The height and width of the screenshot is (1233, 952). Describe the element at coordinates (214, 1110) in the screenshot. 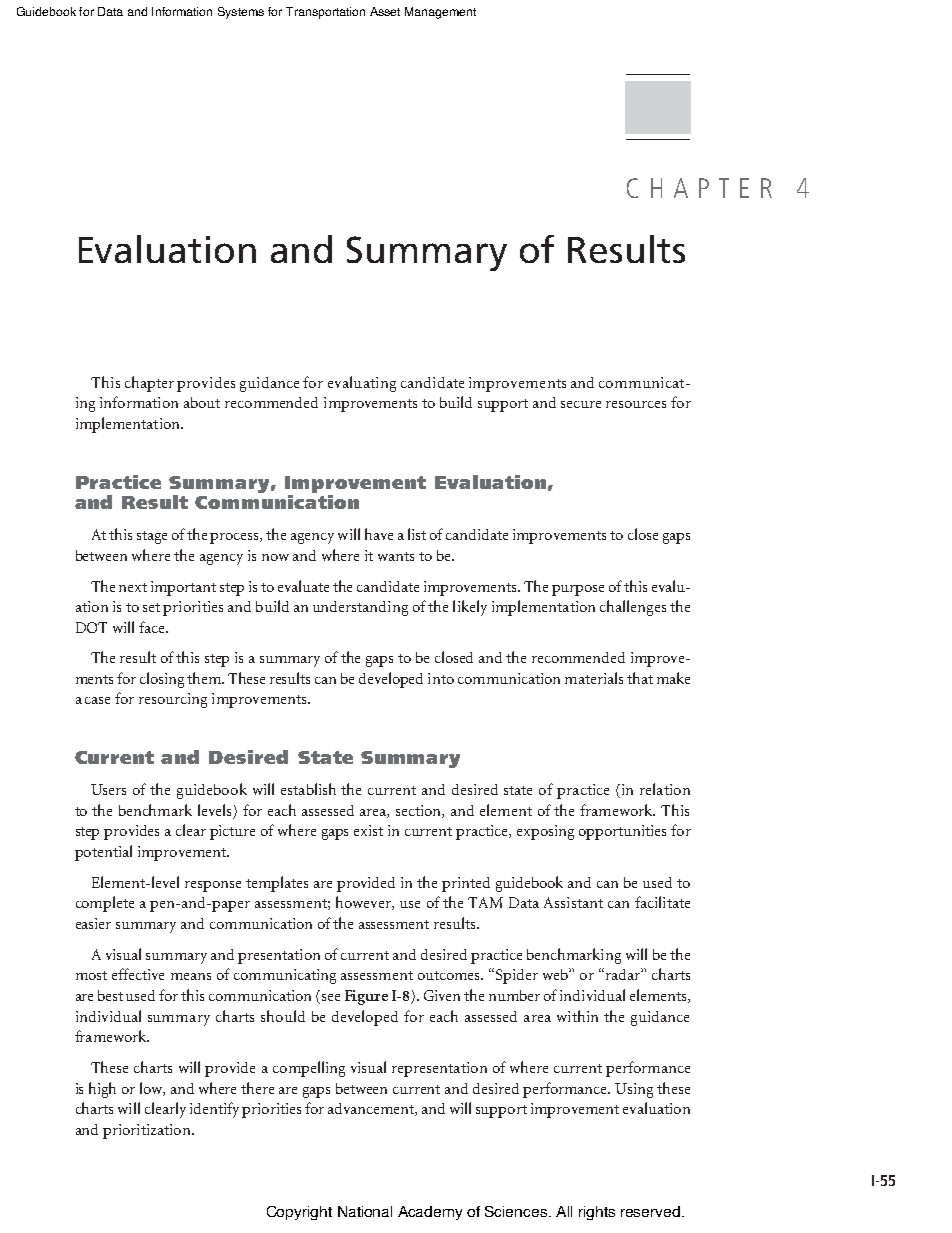

I see `identify` at that location.
